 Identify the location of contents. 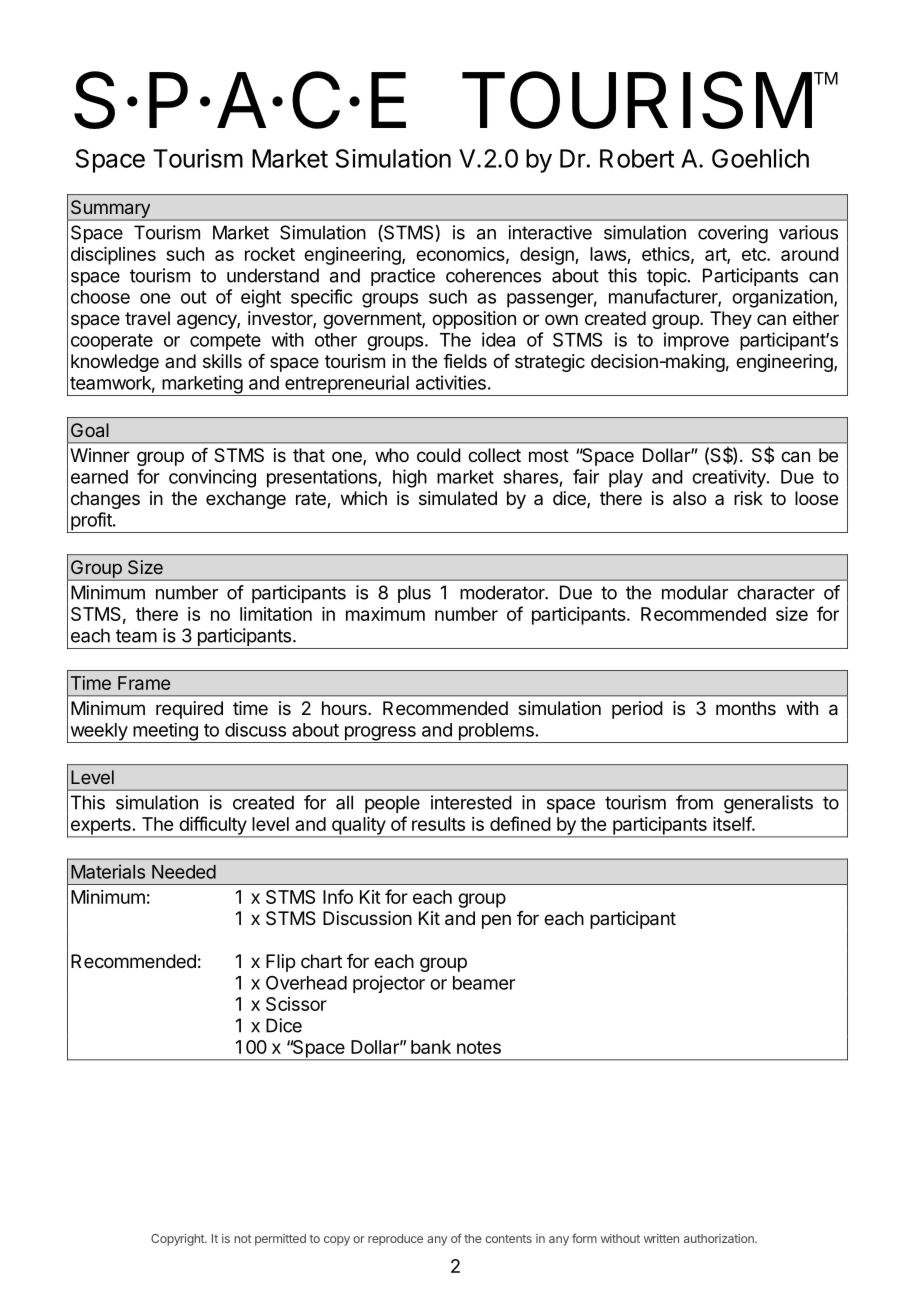
(508, 1238).
